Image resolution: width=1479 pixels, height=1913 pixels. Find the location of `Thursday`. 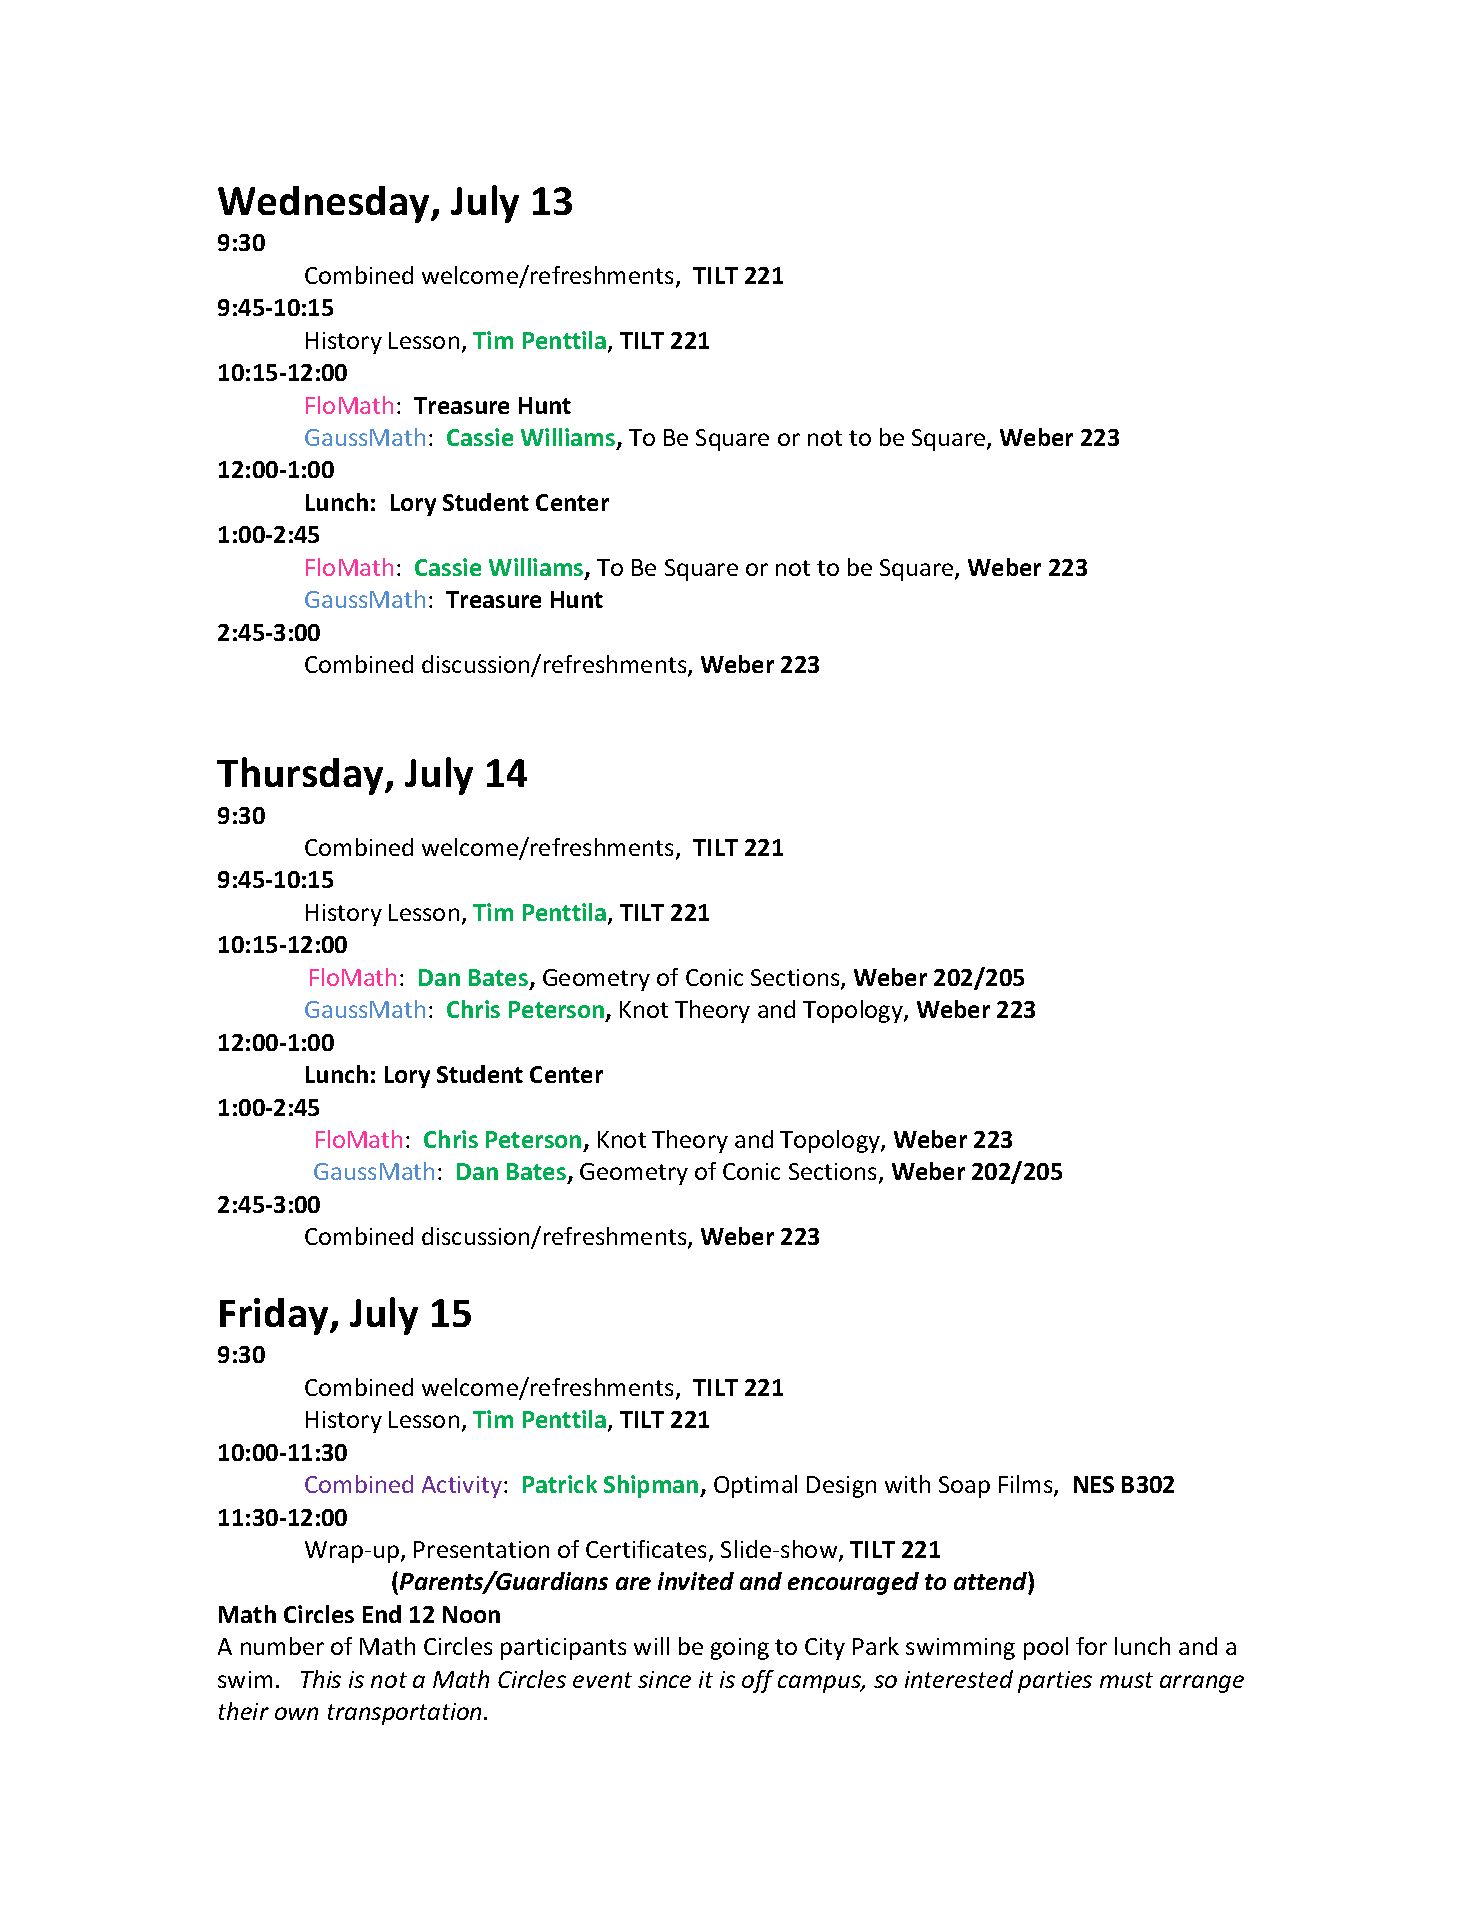

Thursday is located at coordinates (301, 776).
